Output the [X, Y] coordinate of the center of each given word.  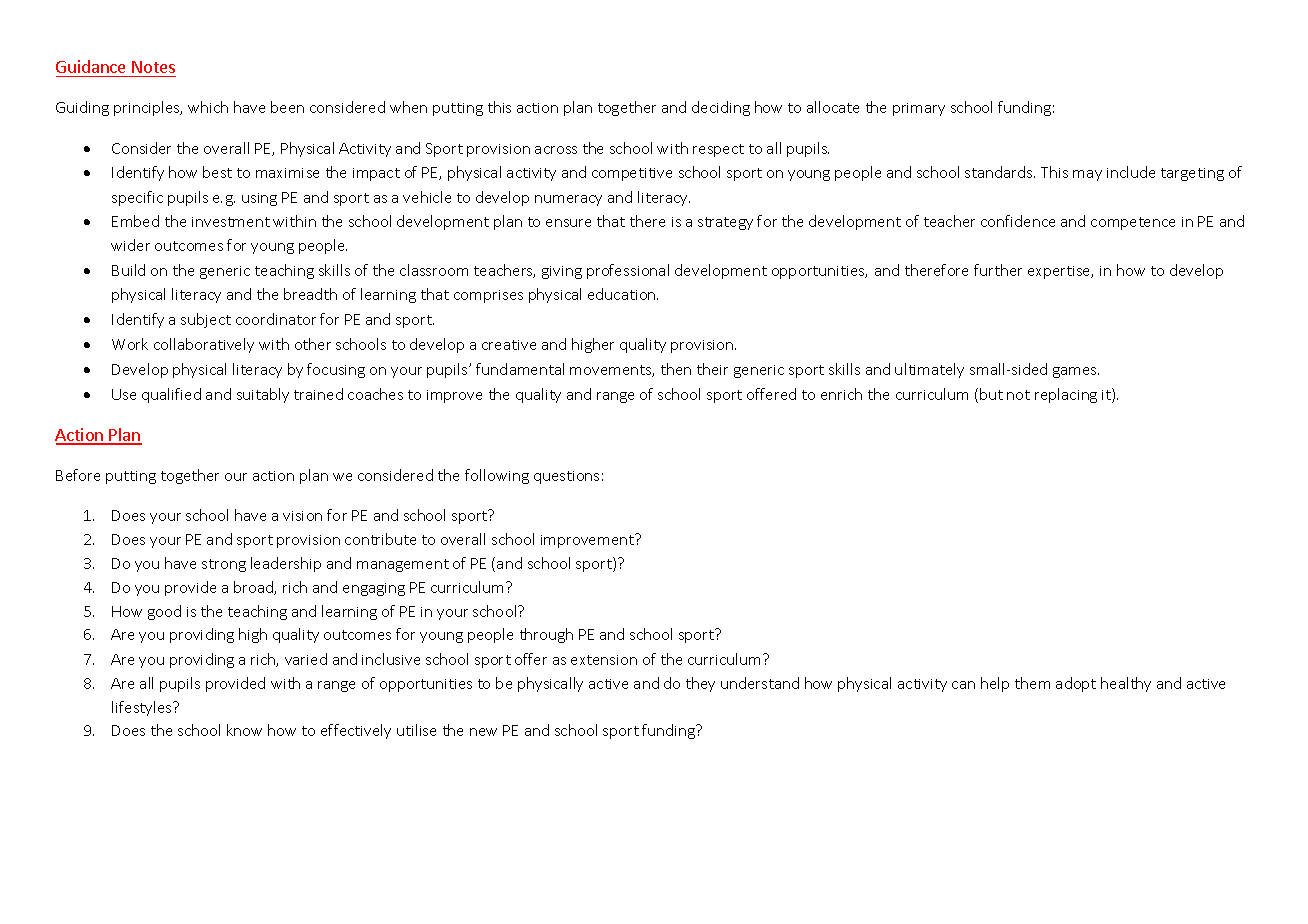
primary [919, 109]
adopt [1076, 684]
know [244, 730]
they [700, 684]
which [208, 107]
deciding [721, 108]
